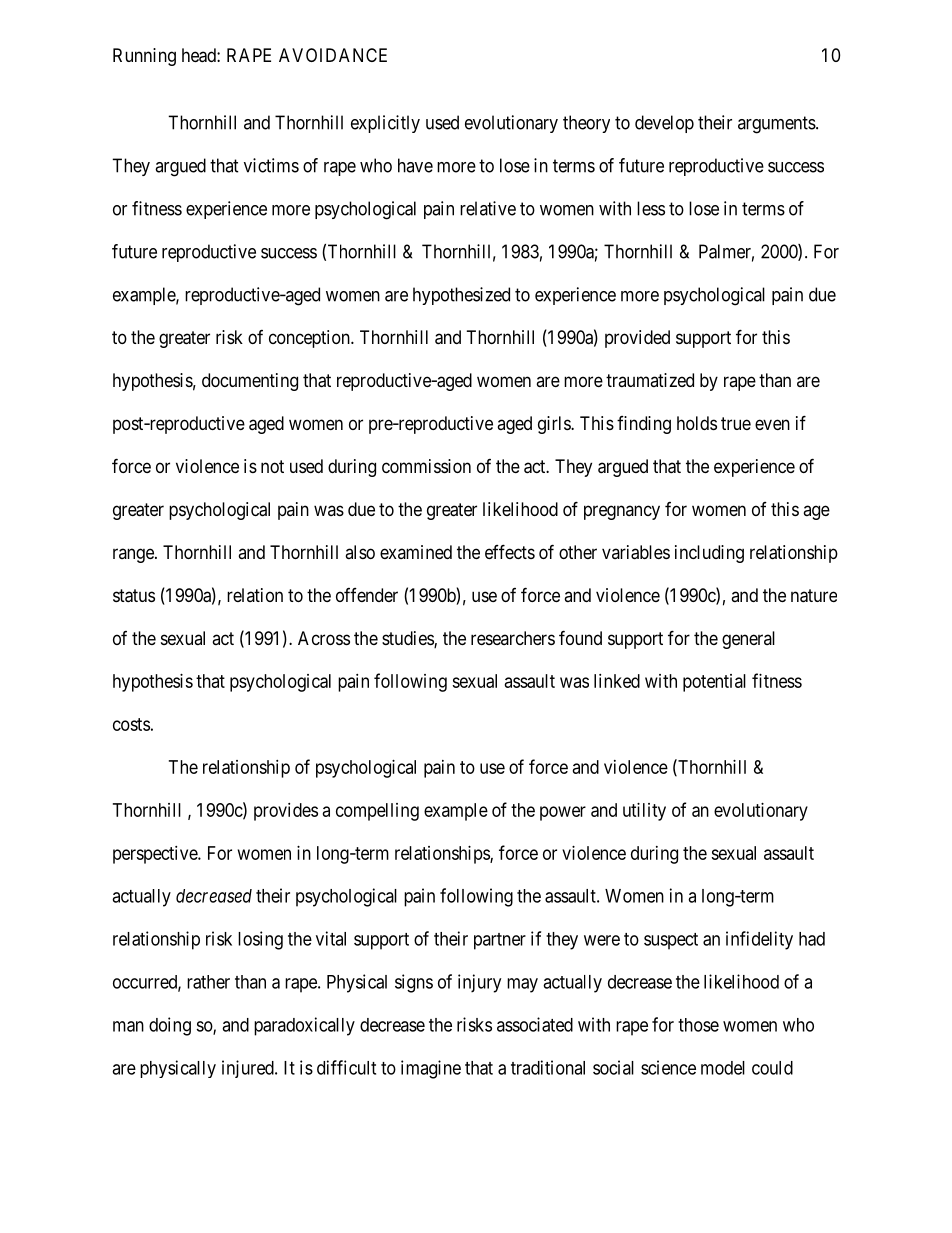 The height and width of the page is (1233, 952). What do you see at coordinates (156, 855) in the page?
I see `perspective` at bounding box center [156, 855].
